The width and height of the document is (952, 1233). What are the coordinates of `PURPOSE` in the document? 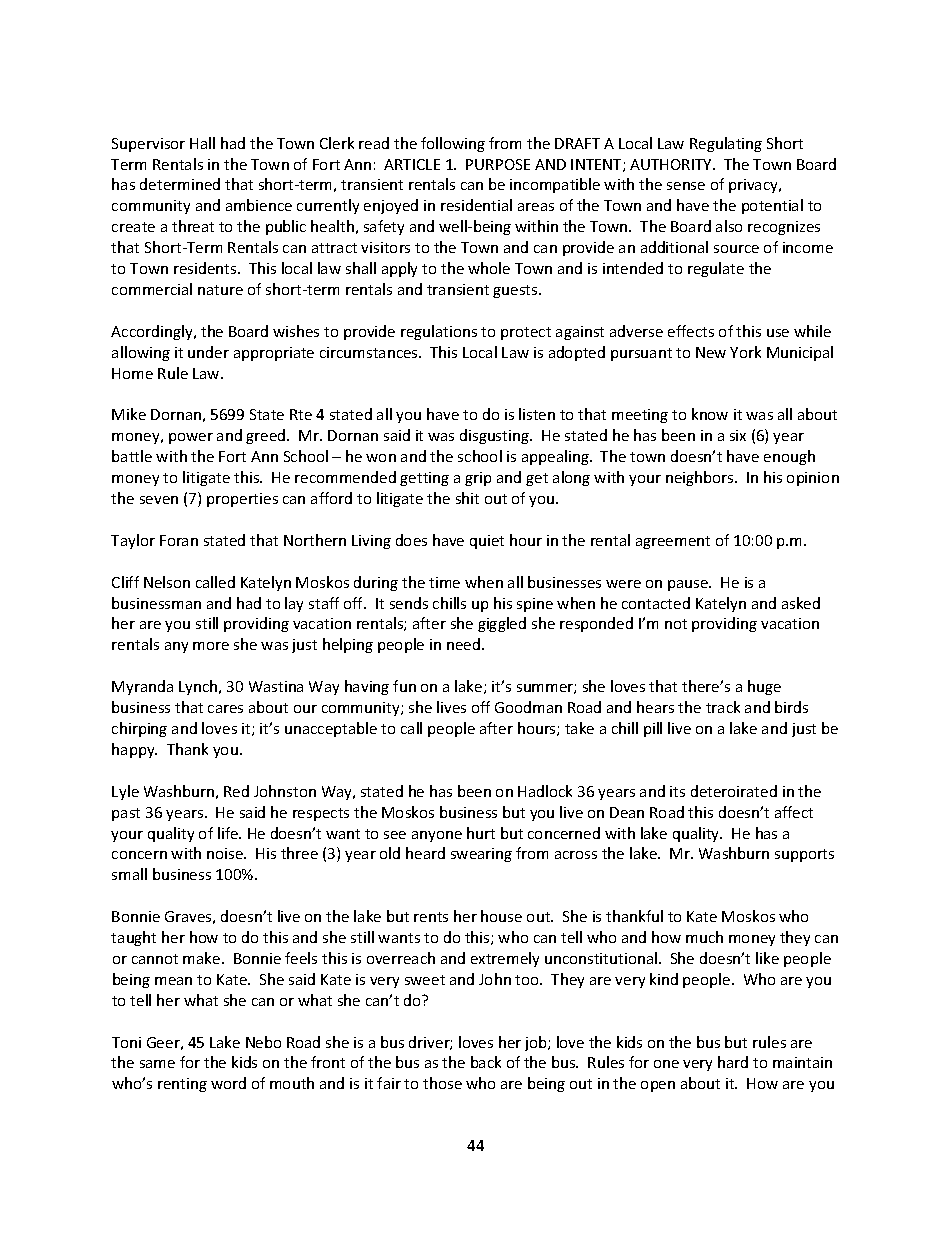 It's located at (498, 164).
